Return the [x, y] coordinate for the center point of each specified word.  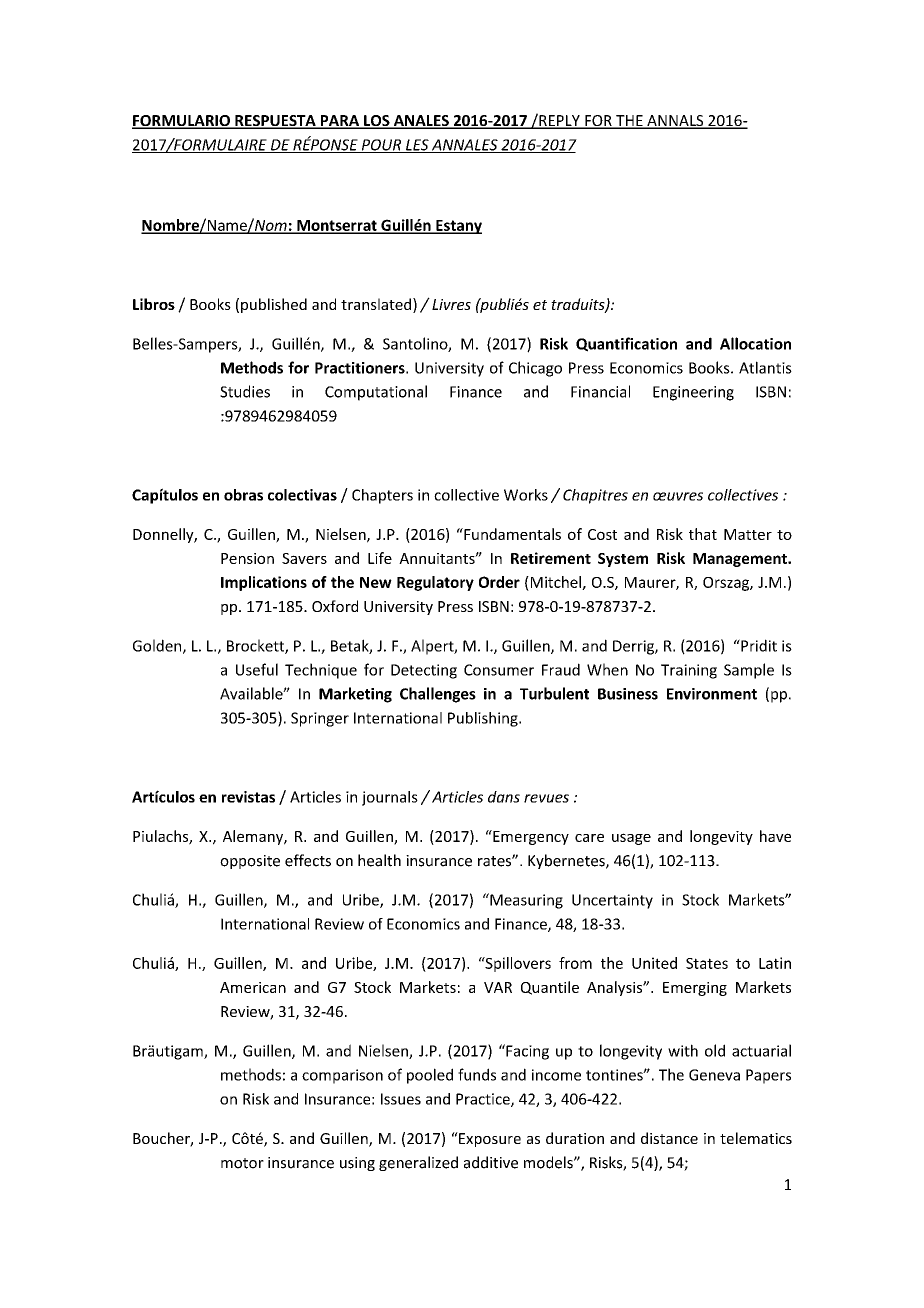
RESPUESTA [275, 122]
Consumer [499, 670]
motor [242, 1163]
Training [689, 671]
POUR [381, 146]
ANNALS [675, 122]
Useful [257, 669]
